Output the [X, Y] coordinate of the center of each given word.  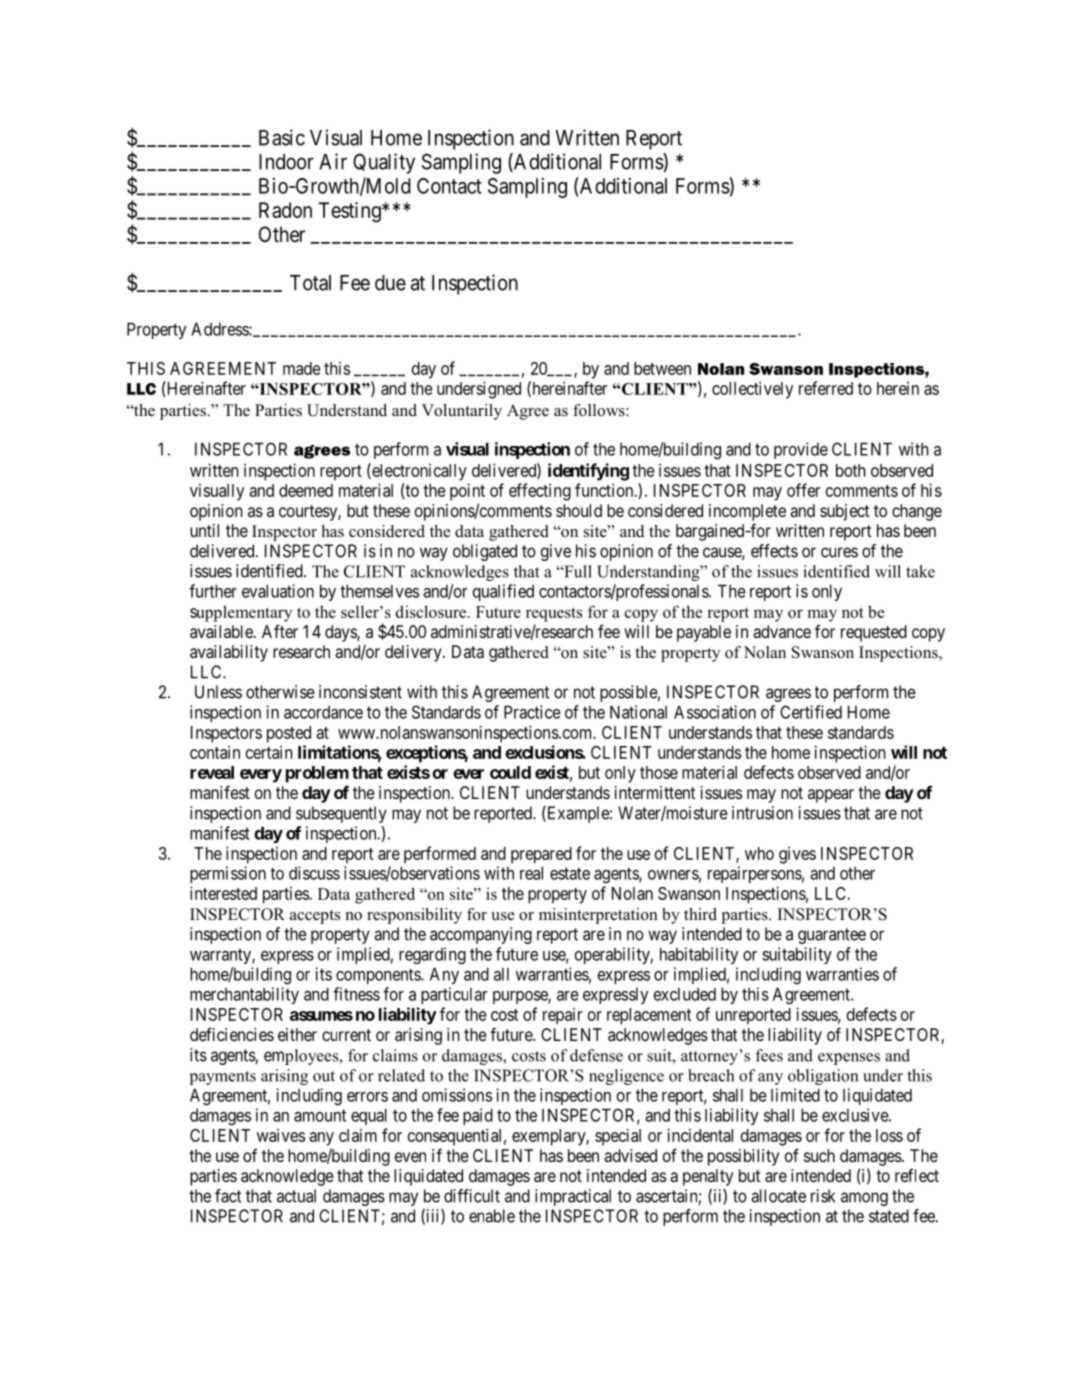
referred [826, 388]
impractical [573, 1197]
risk [823, 1196]
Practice [532, 712]
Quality [384, 163]
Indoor [286, 162]
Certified [811, 712]
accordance [323, 712]
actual [296, 1196]
